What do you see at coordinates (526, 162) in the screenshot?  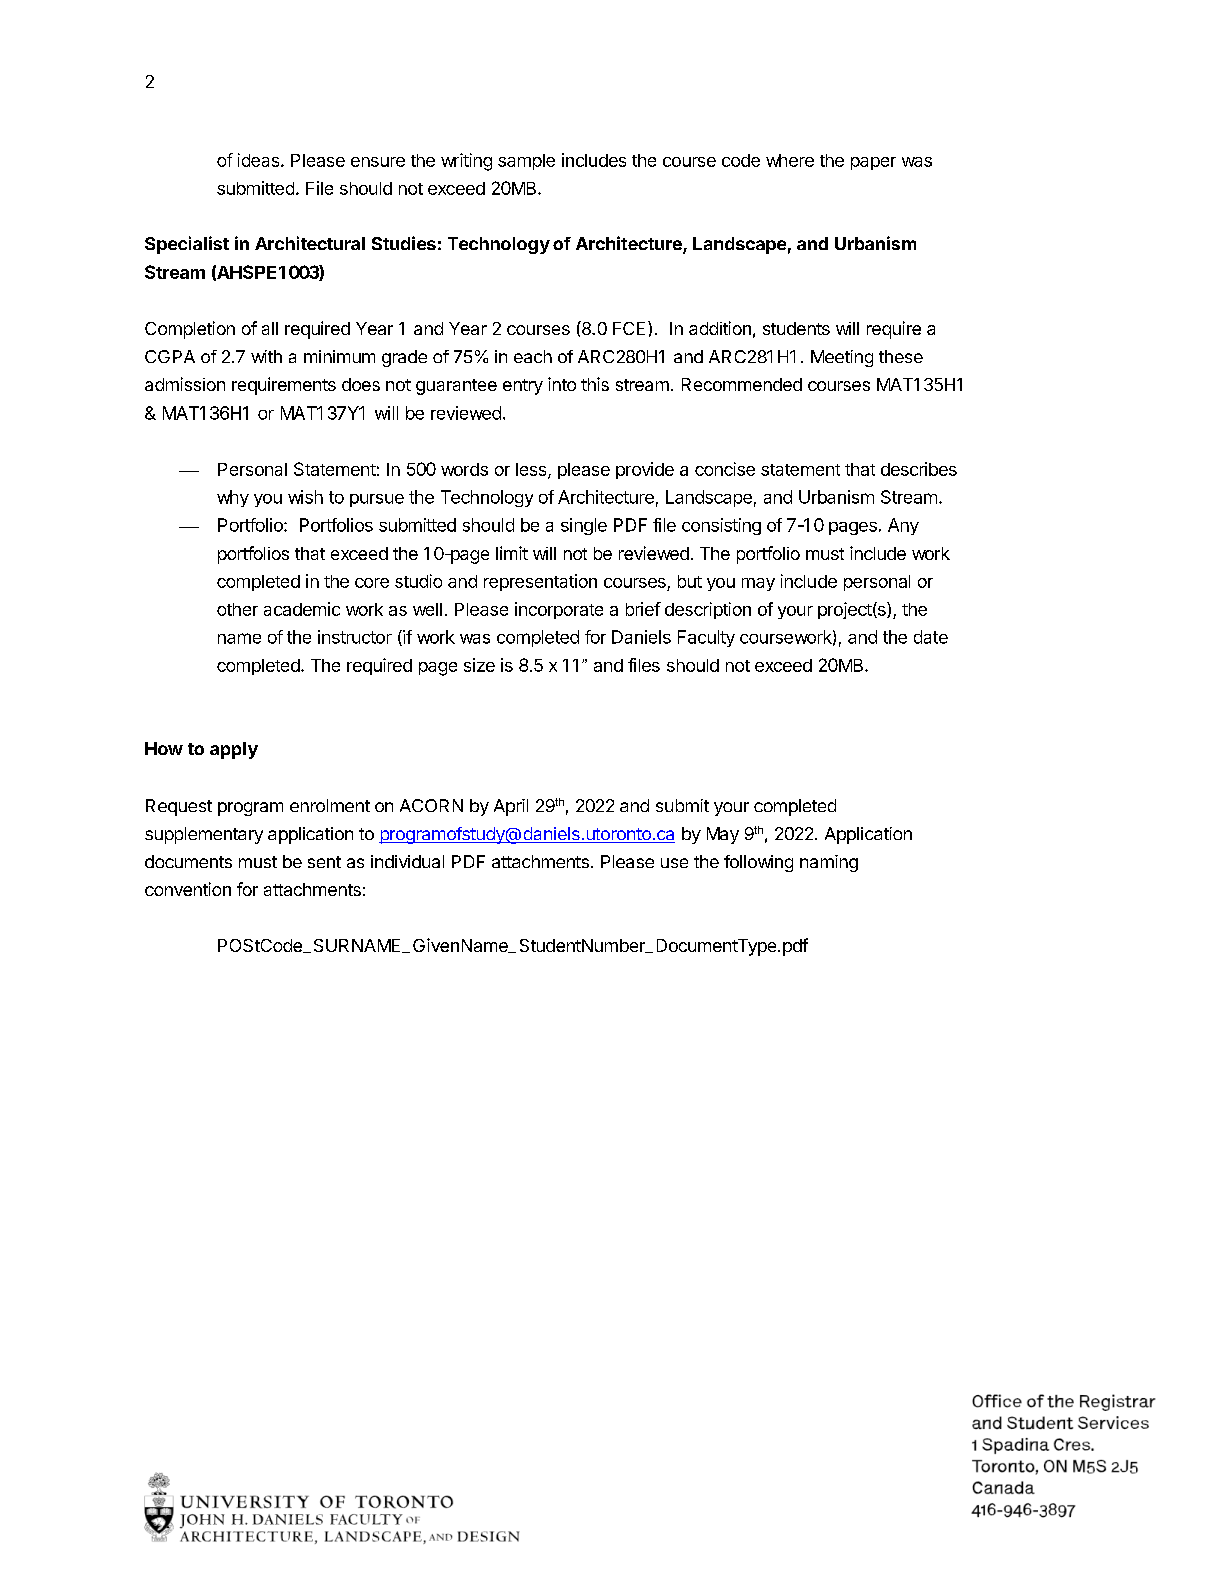 I see `sample` at bounding box center [526, 162].
